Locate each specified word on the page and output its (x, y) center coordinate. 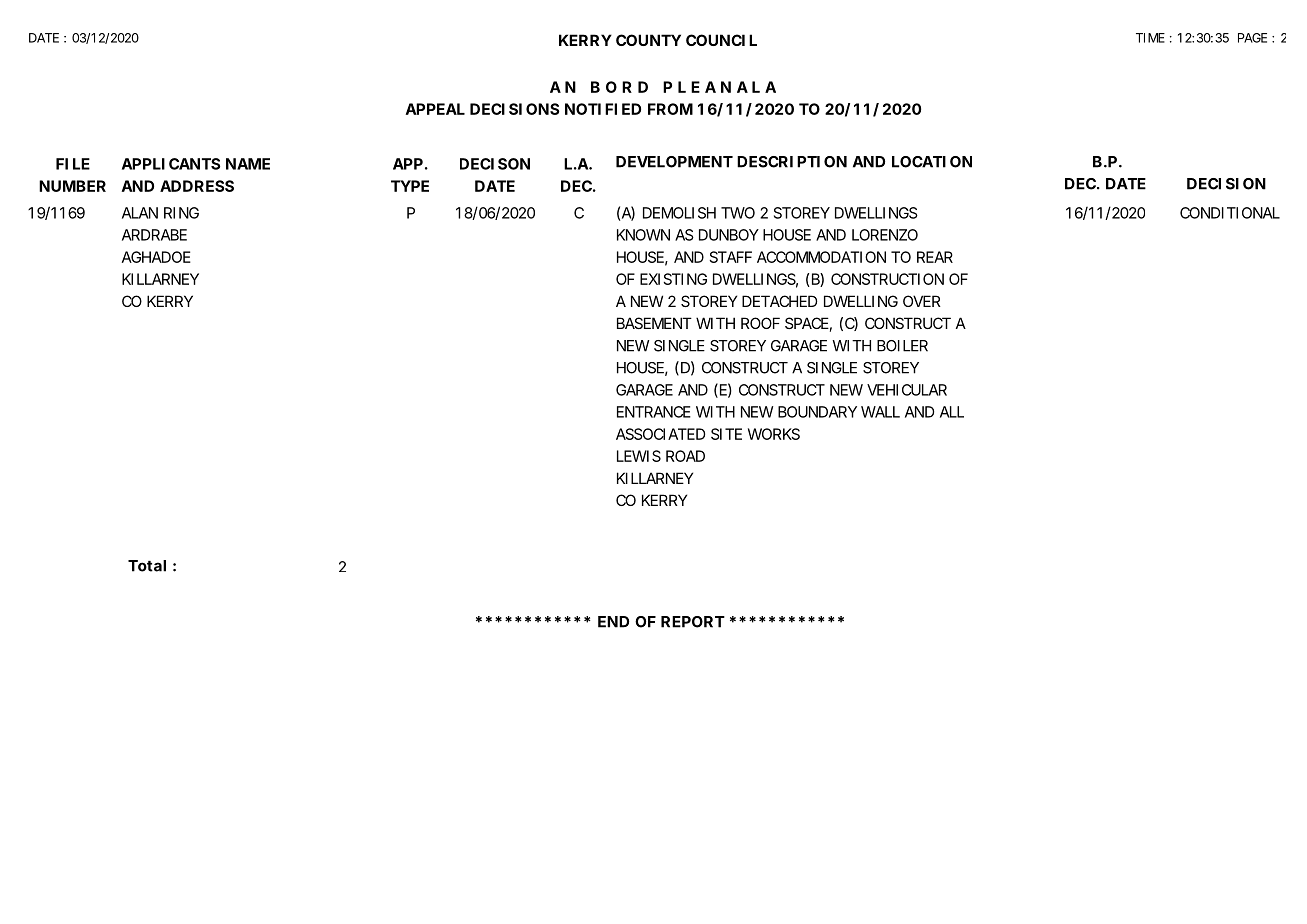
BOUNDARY (817, 412)
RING (181, 213)
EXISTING (673, 279)
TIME (1150, 38)
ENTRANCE (654, 412)
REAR (935, 257)
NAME (248, 164)
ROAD (685, 456)
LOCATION (932, 162)
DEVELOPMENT (674, 162)
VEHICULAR (907, 390)
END (613, 622)
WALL (880, 412)
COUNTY (648, 40)
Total (147, 566)
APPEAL (435, 109)
